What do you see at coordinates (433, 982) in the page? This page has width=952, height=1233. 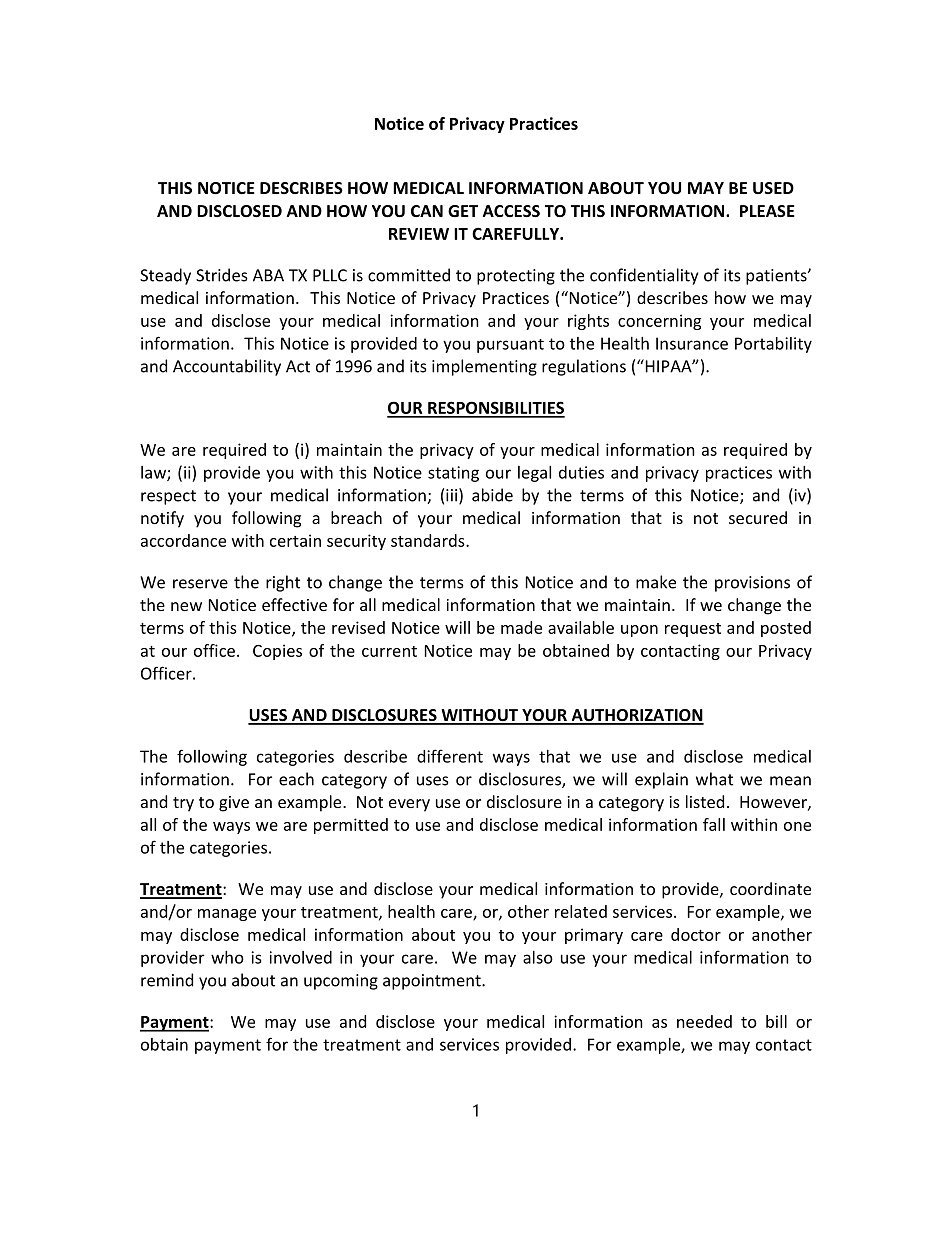 I see `appointment` at bounding box center [433, 982].
